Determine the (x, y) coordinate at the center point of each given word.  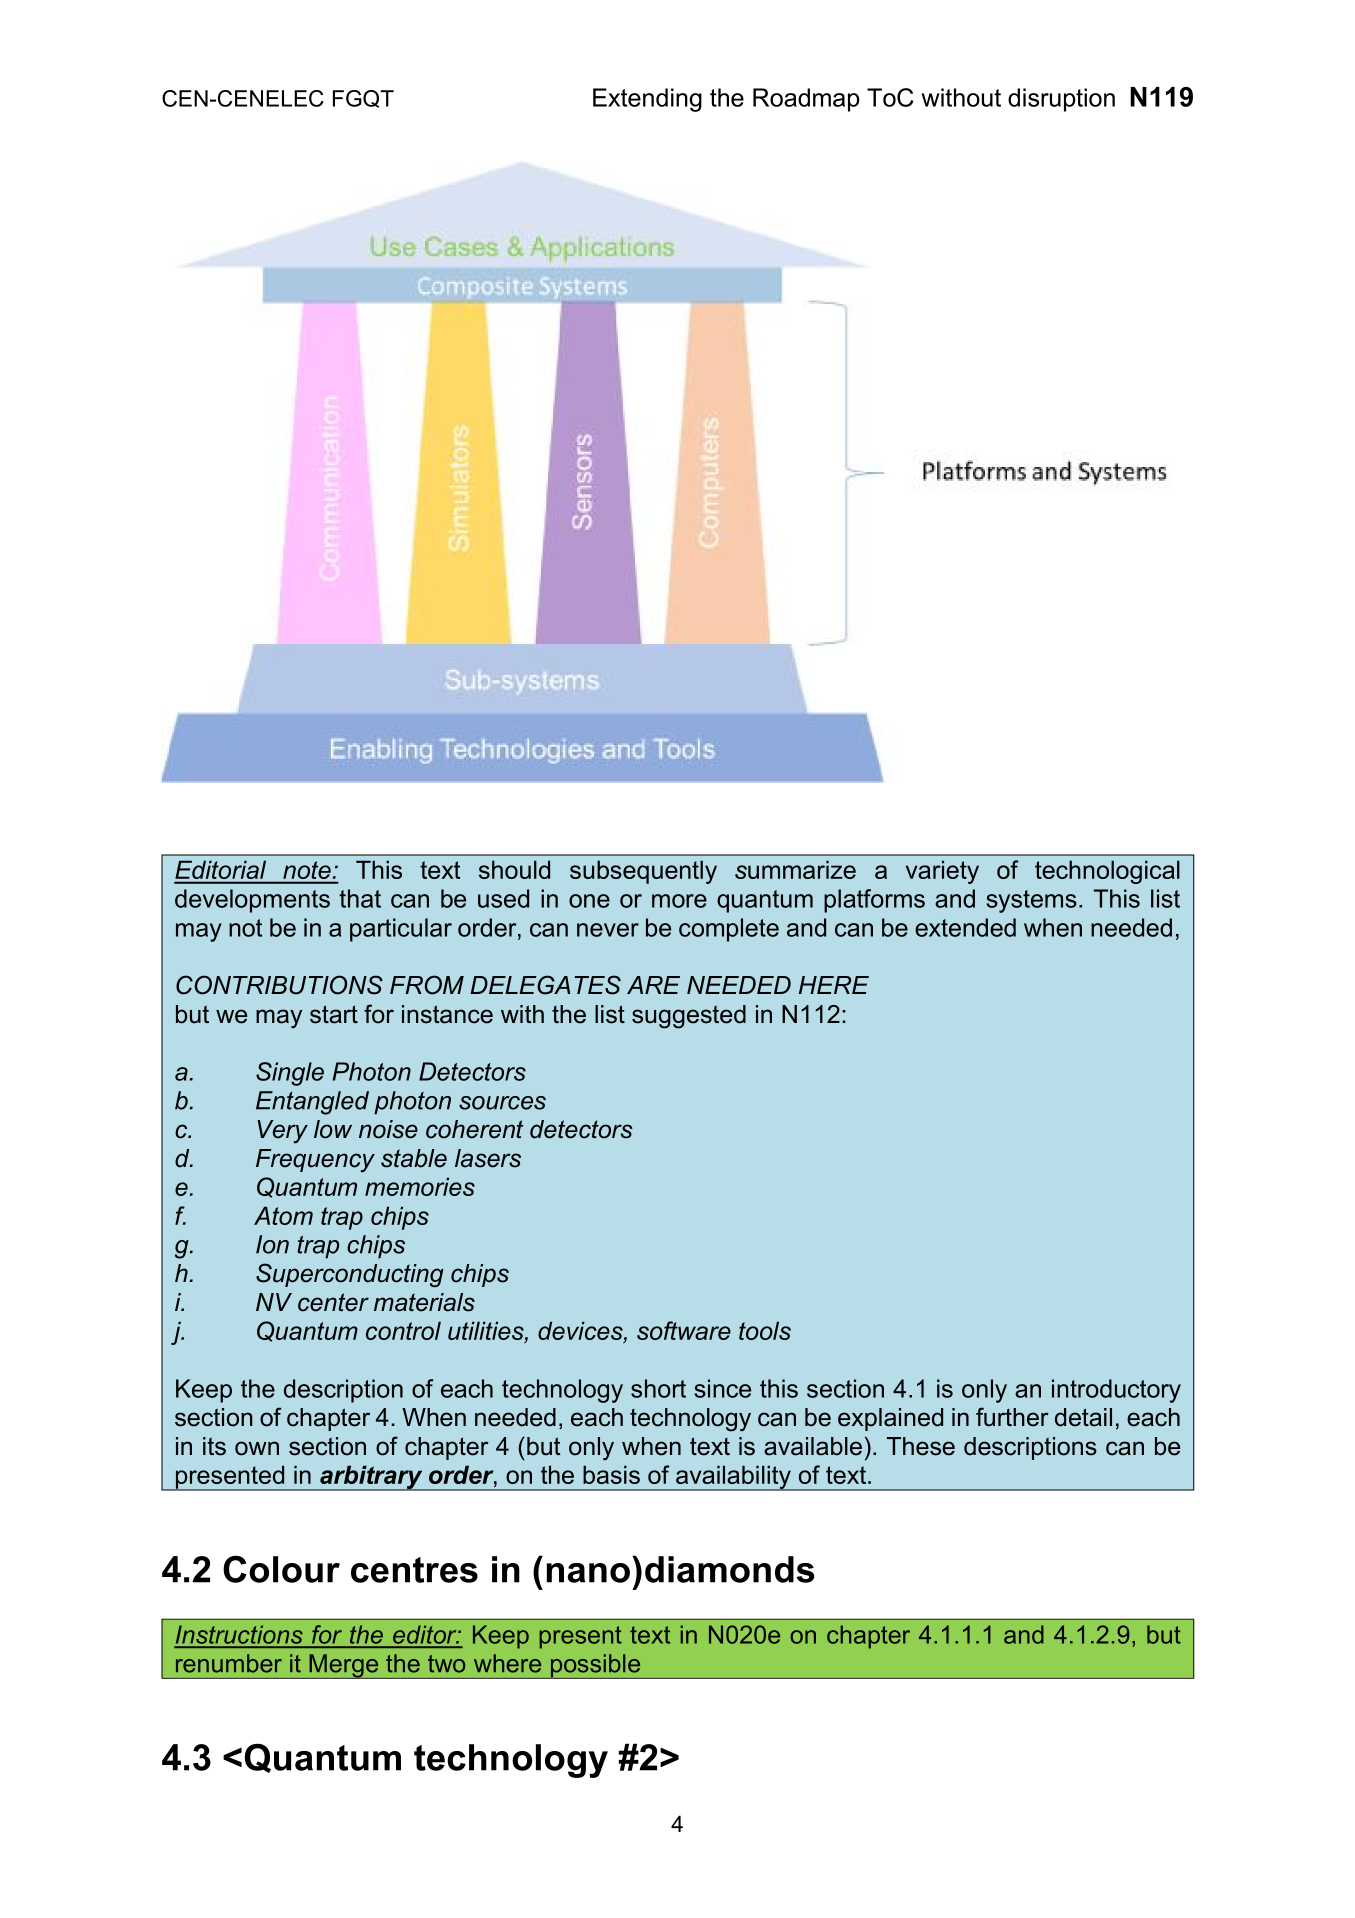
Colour (281, 1569)
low (333, 1129)
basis (611, 1474)
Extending (647, 100)
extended (965, 927)
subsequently (643, 872)
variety (942, 872)
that (360, 898)
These (921, 1446)
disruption (1061, 100)
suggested (689, 1017)
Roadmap (806, 100)
